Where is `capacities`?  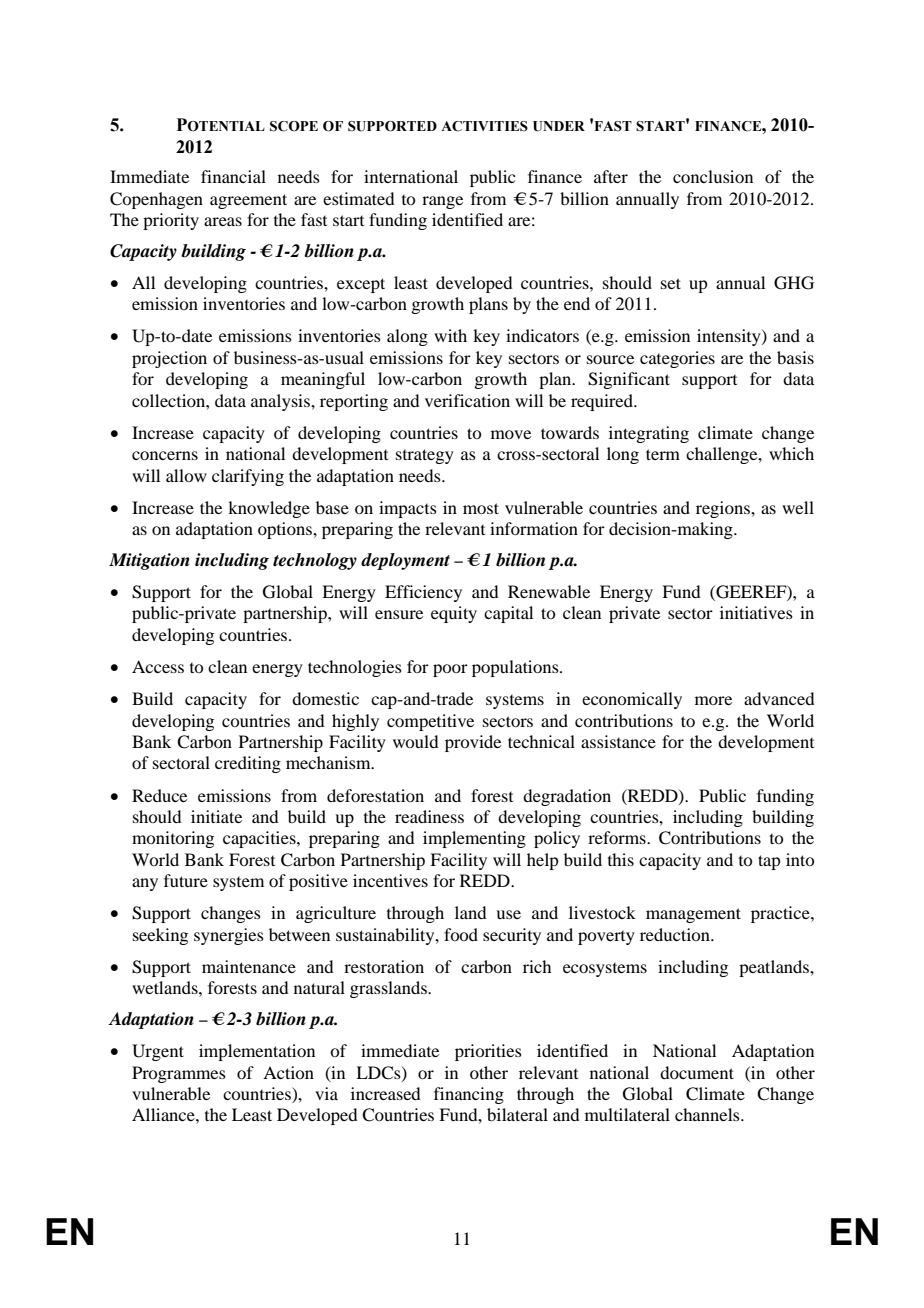 capacities is located at coordinates (260, 839).
